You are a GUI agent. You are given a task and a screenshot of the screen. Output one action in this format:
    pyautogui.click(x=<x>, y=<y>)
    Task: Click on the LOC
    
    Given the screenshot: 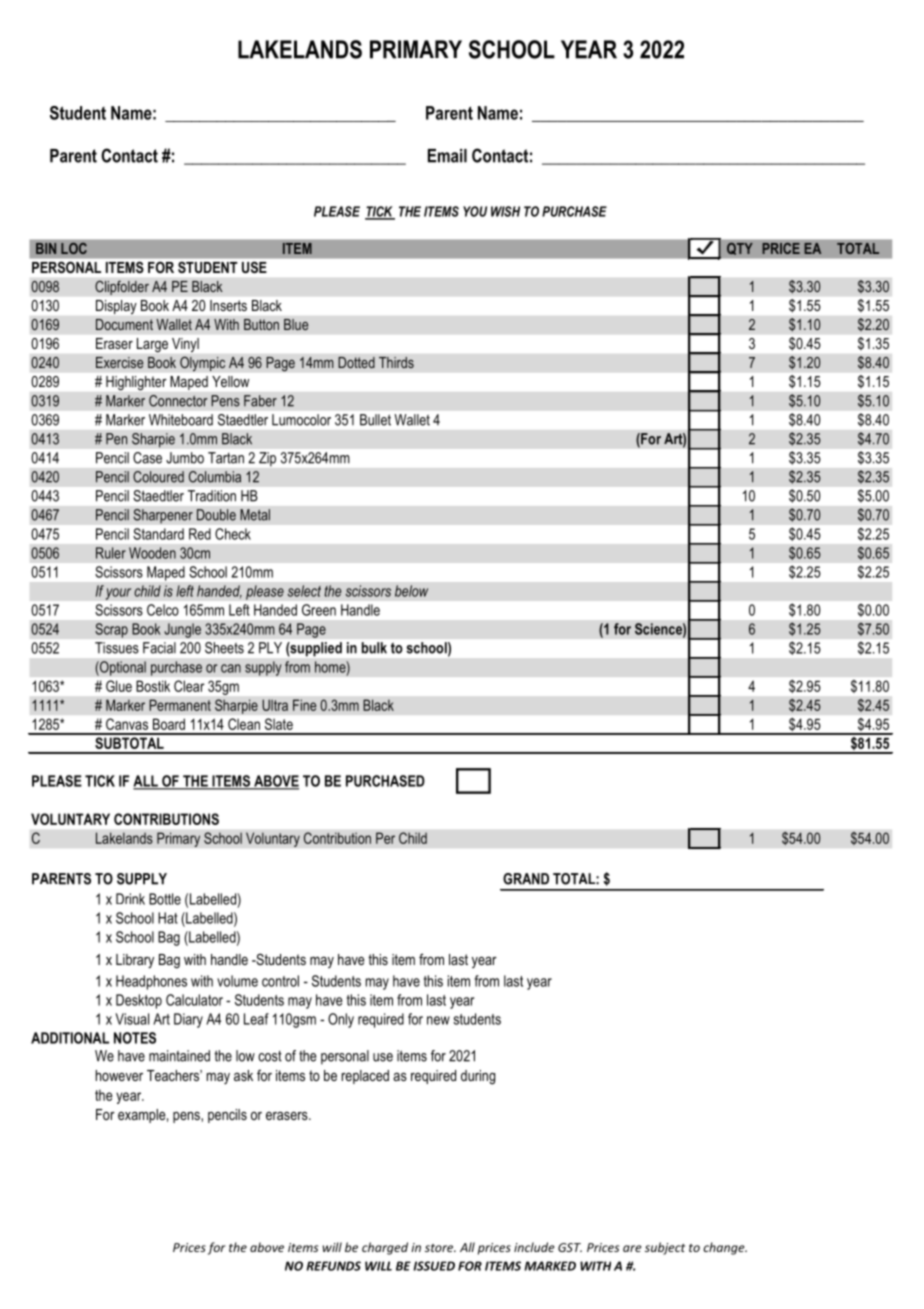 What is the action you would take?
    pyautogui.click(x=74, y=248)
